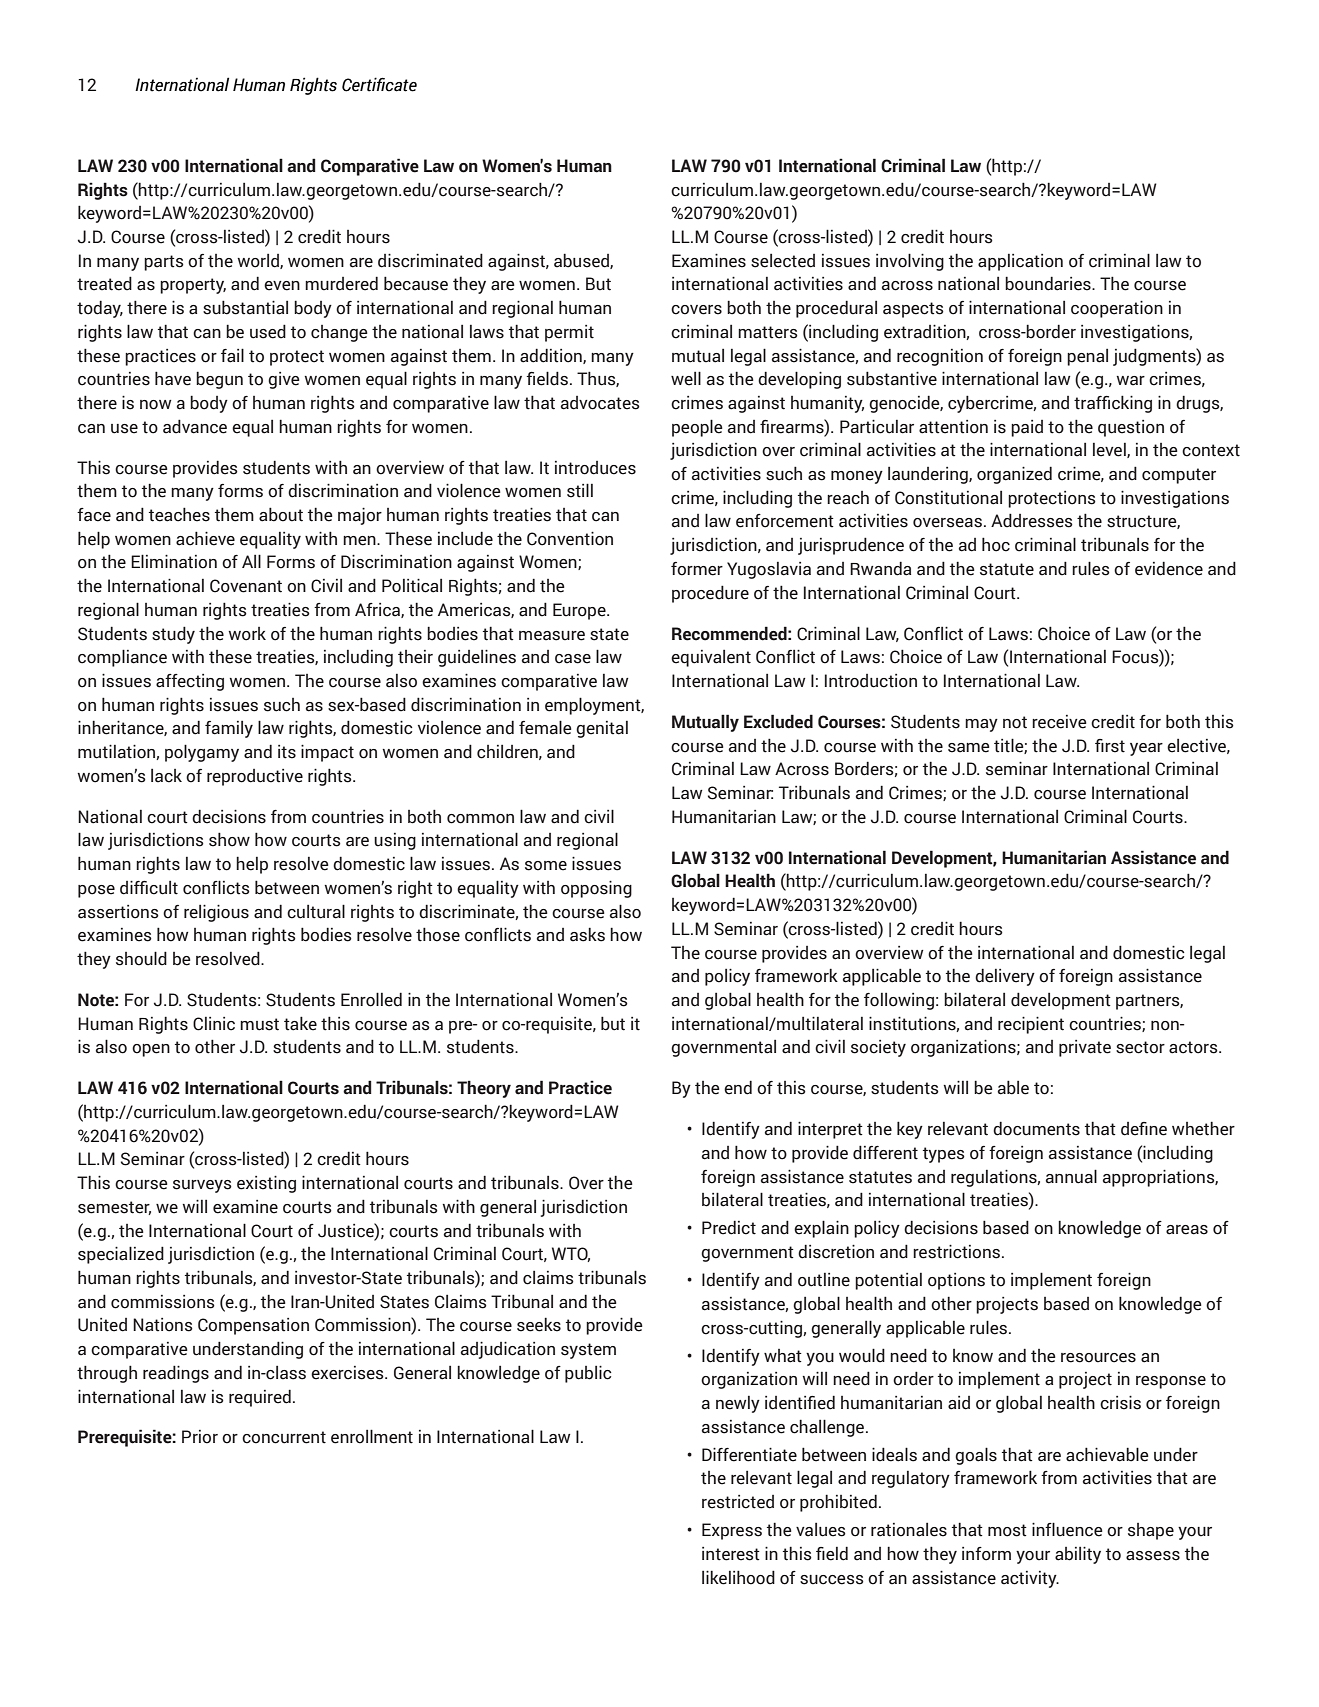 The image size is (1319, 1707). I want to click on substantial, so click(245, 307).
